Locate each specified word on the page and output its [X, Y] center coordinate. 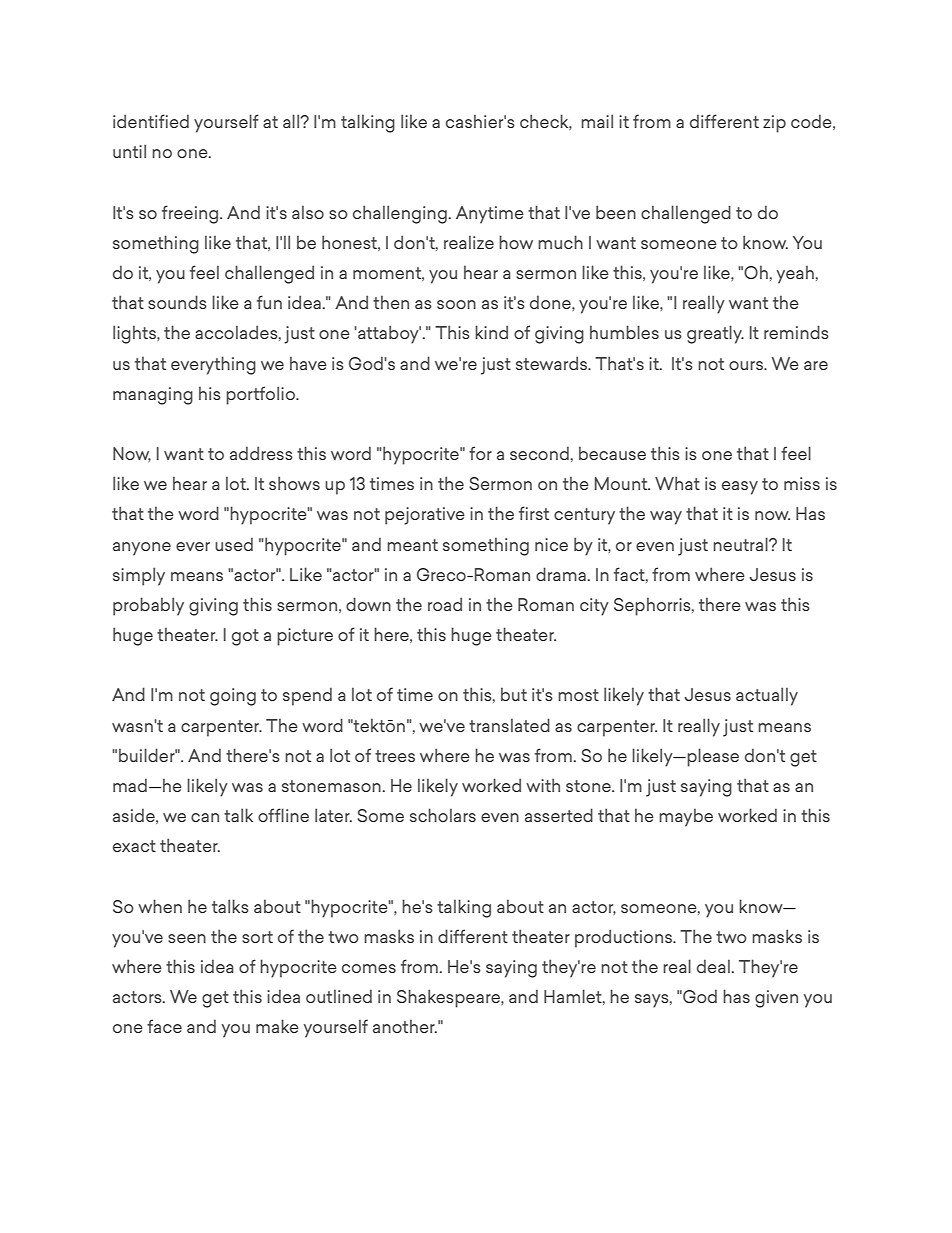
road [445, 604]
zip [774, 124]
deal [713, 966]
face [164, 1026]
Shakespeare [449, 998]
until [129, 151]
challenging [400, 214]
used [234, 544]
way [666, 518]
